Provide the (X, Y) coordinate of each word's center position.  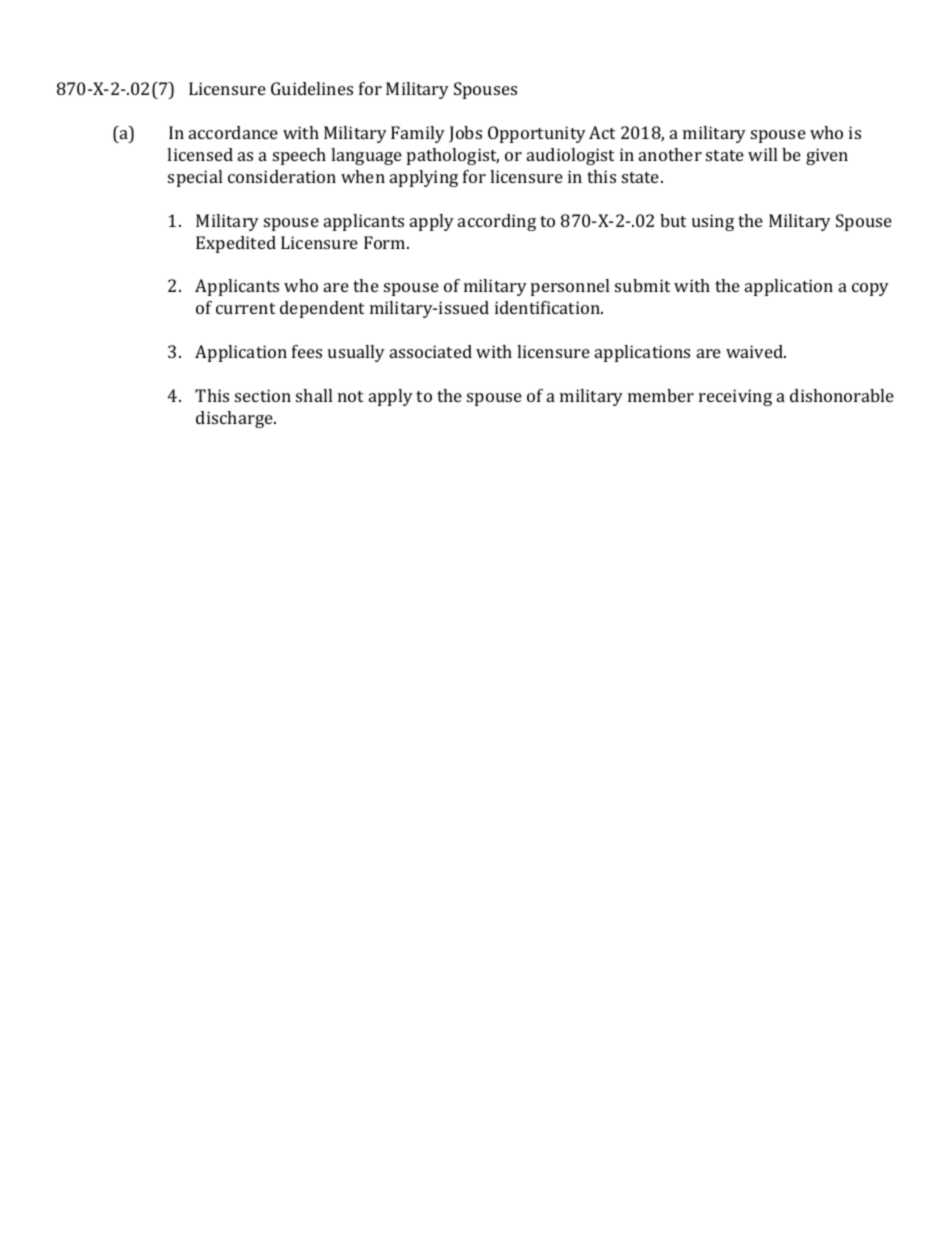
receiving (735, 397)
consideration (282, 176)
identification (548, 307)
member (661, 395)
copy (870, 289)
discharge (235, 419)
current (245, 308)
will (762, 154)
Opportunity (537, 134)
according (497, 222)
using (713, 222)
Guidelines (312, 88)
